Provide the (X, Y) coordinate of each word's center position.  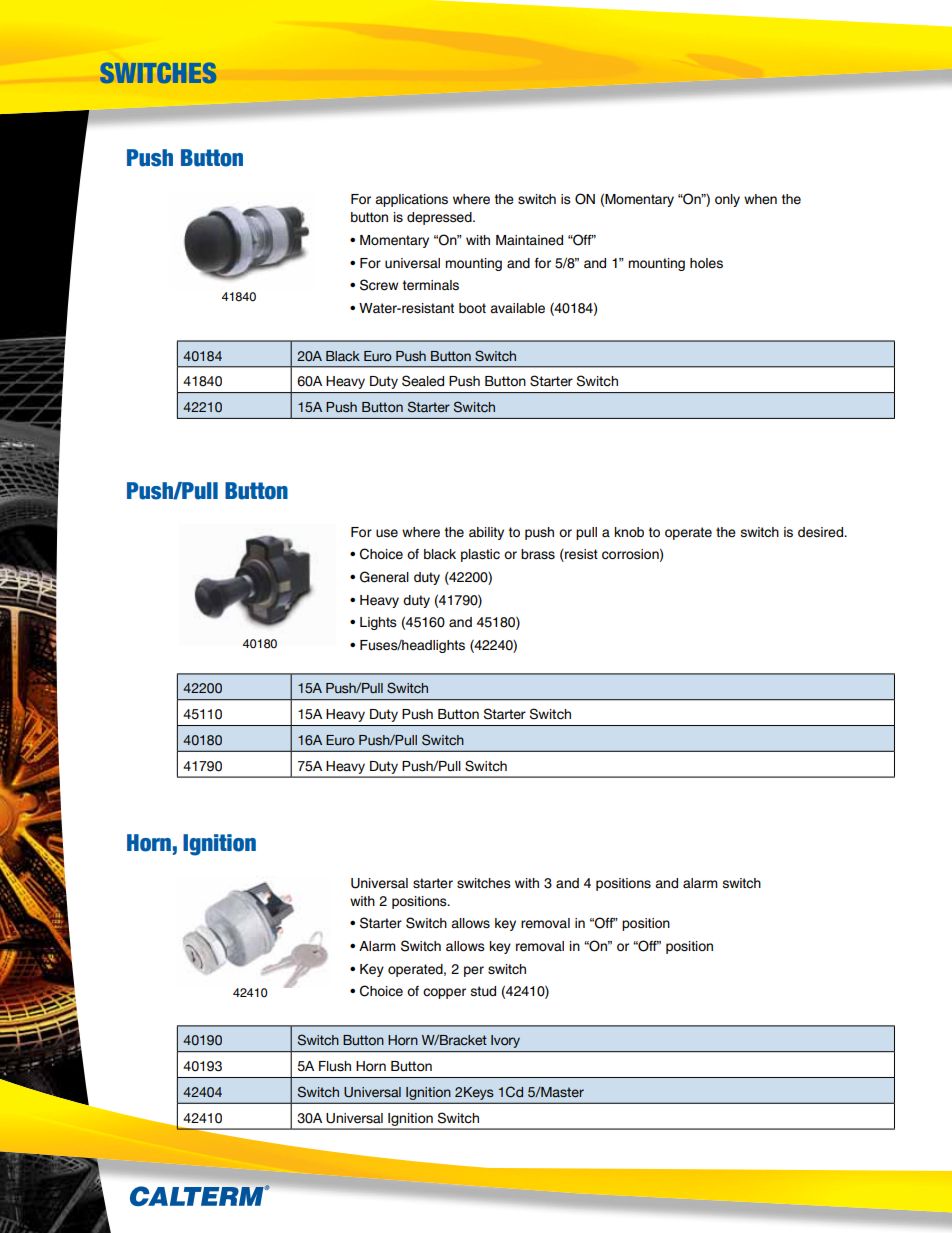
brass (538, 554)
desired (821, 532)
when (760, 199)
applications (411, 200)
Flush (335, 1066)
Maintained (529, 240)
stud (483, 991)
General (384, 577)
